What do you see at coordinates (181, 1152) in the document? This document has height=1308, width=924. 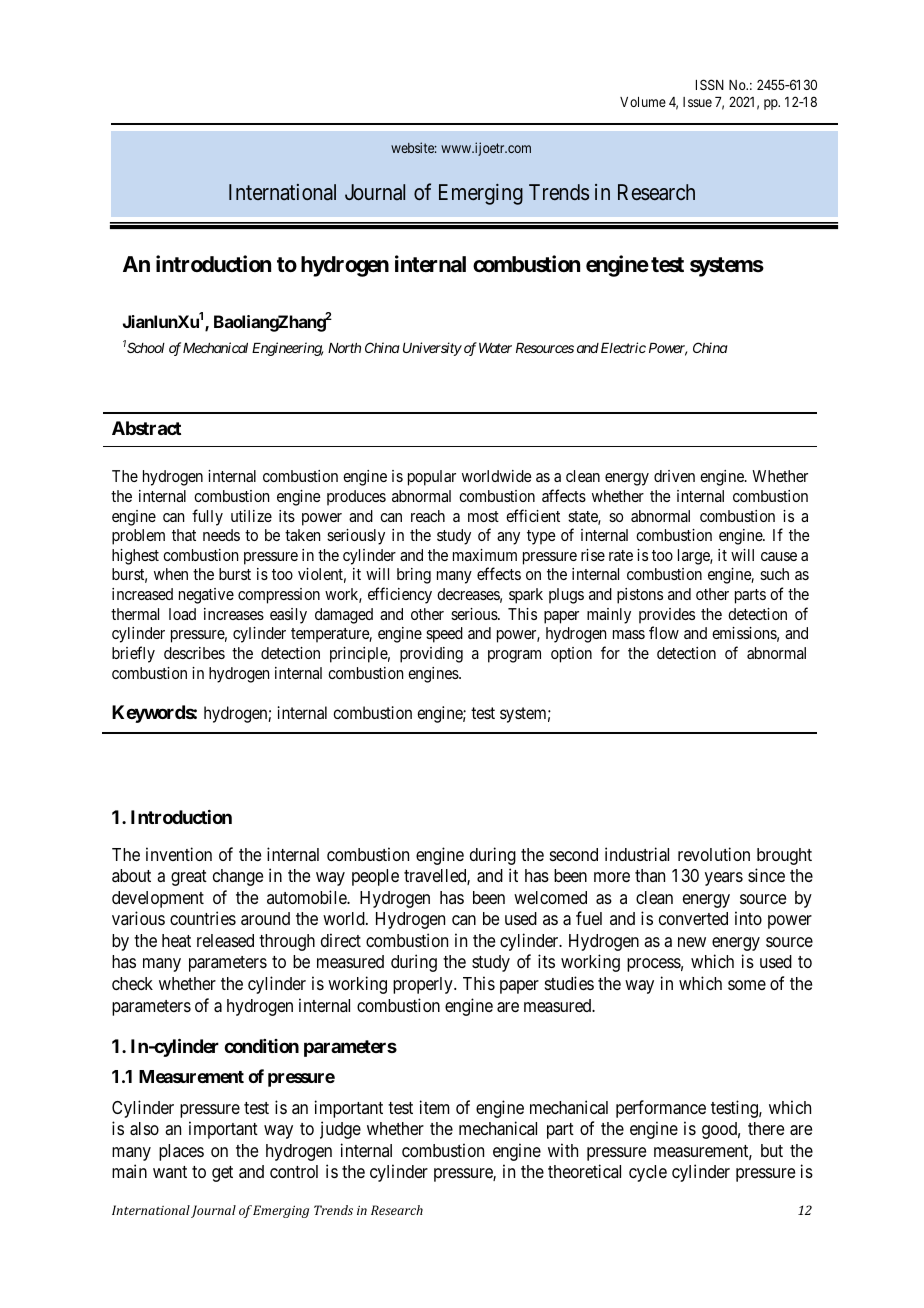 I see `places` at bounding box center [181, 1152].
